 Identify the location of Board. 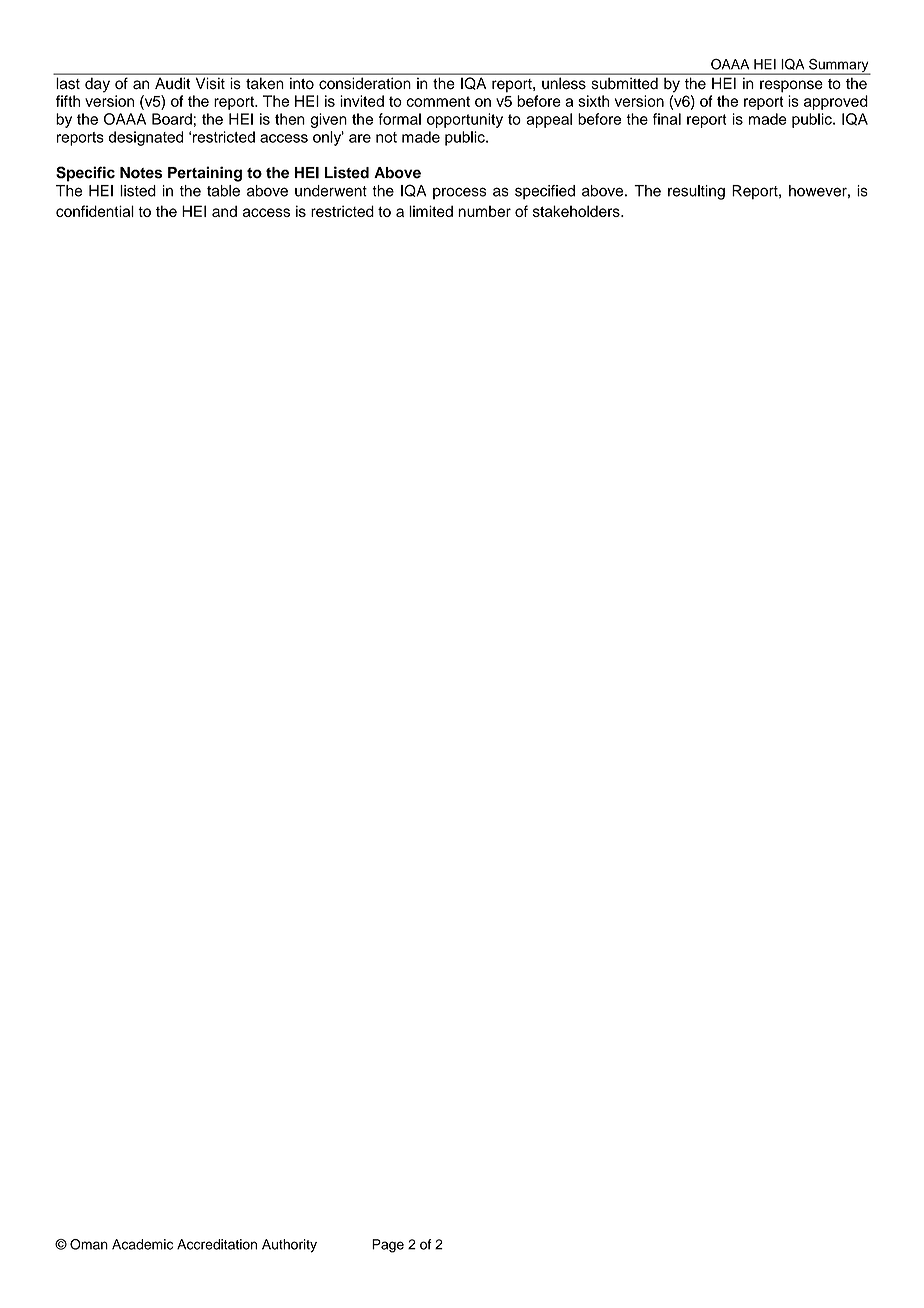
(172, 119).
